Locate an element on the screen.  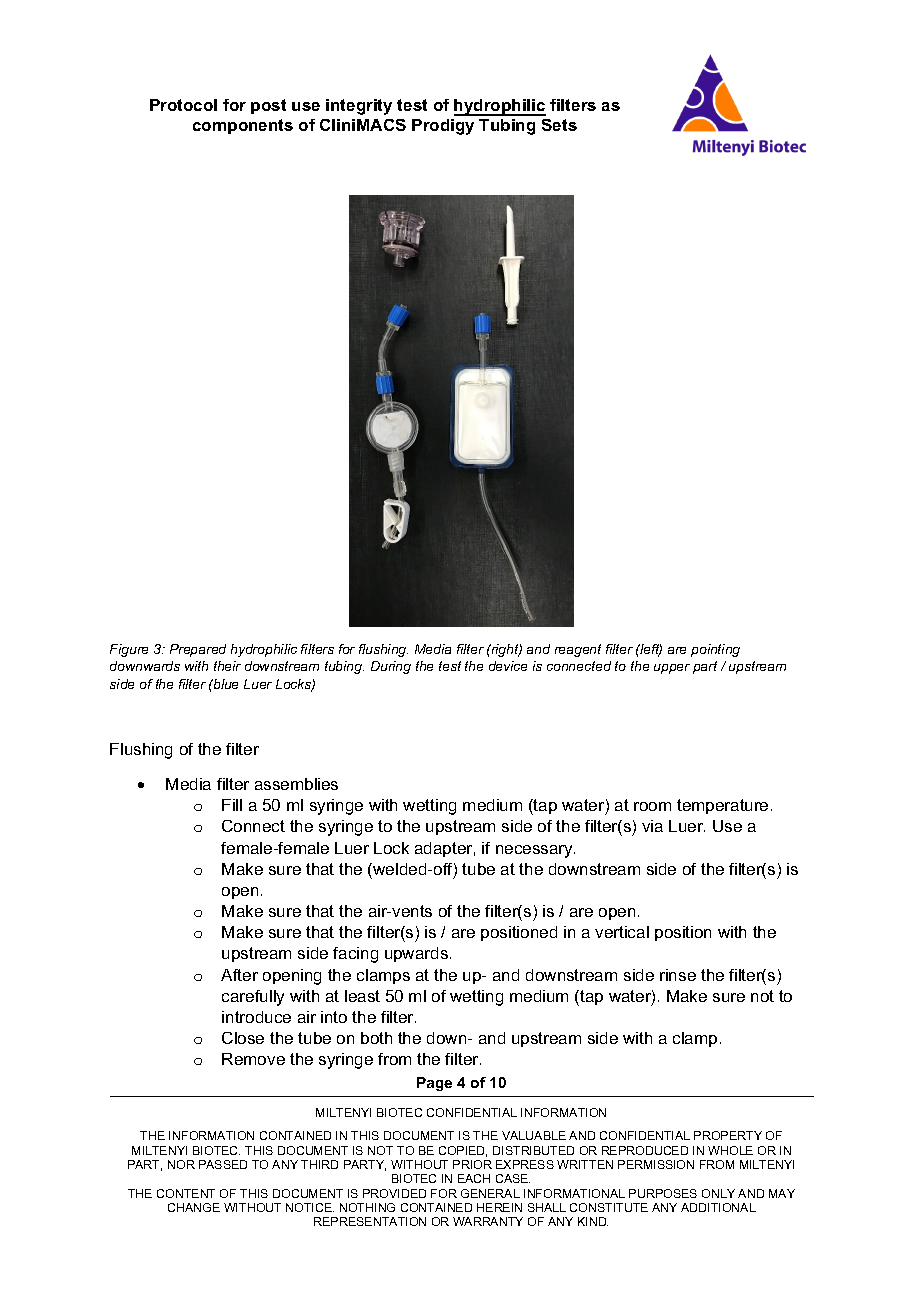
EACH is located at coordinates (474, 1178).
